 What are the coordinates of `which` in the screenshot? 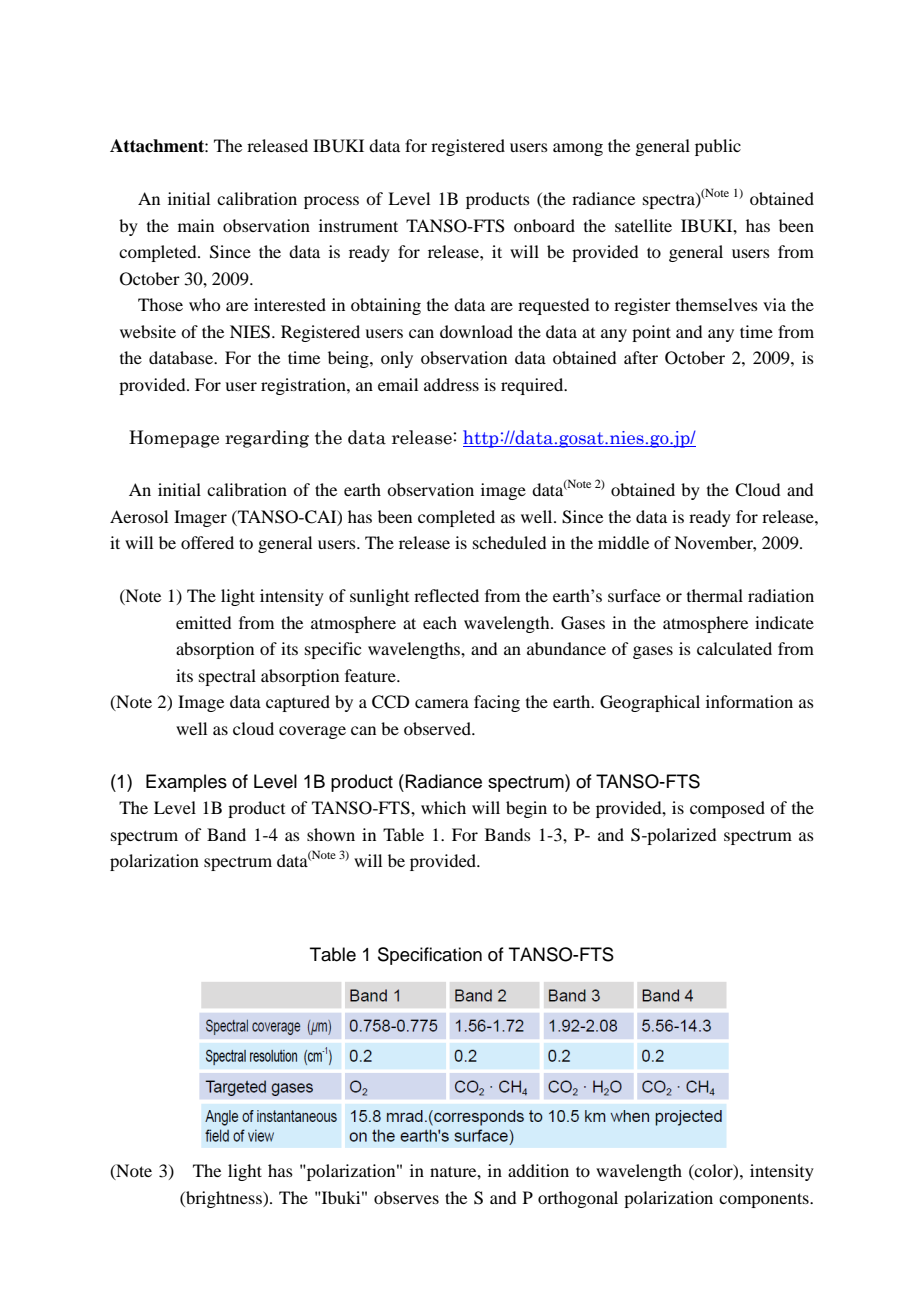 It's located at (443, 807).
